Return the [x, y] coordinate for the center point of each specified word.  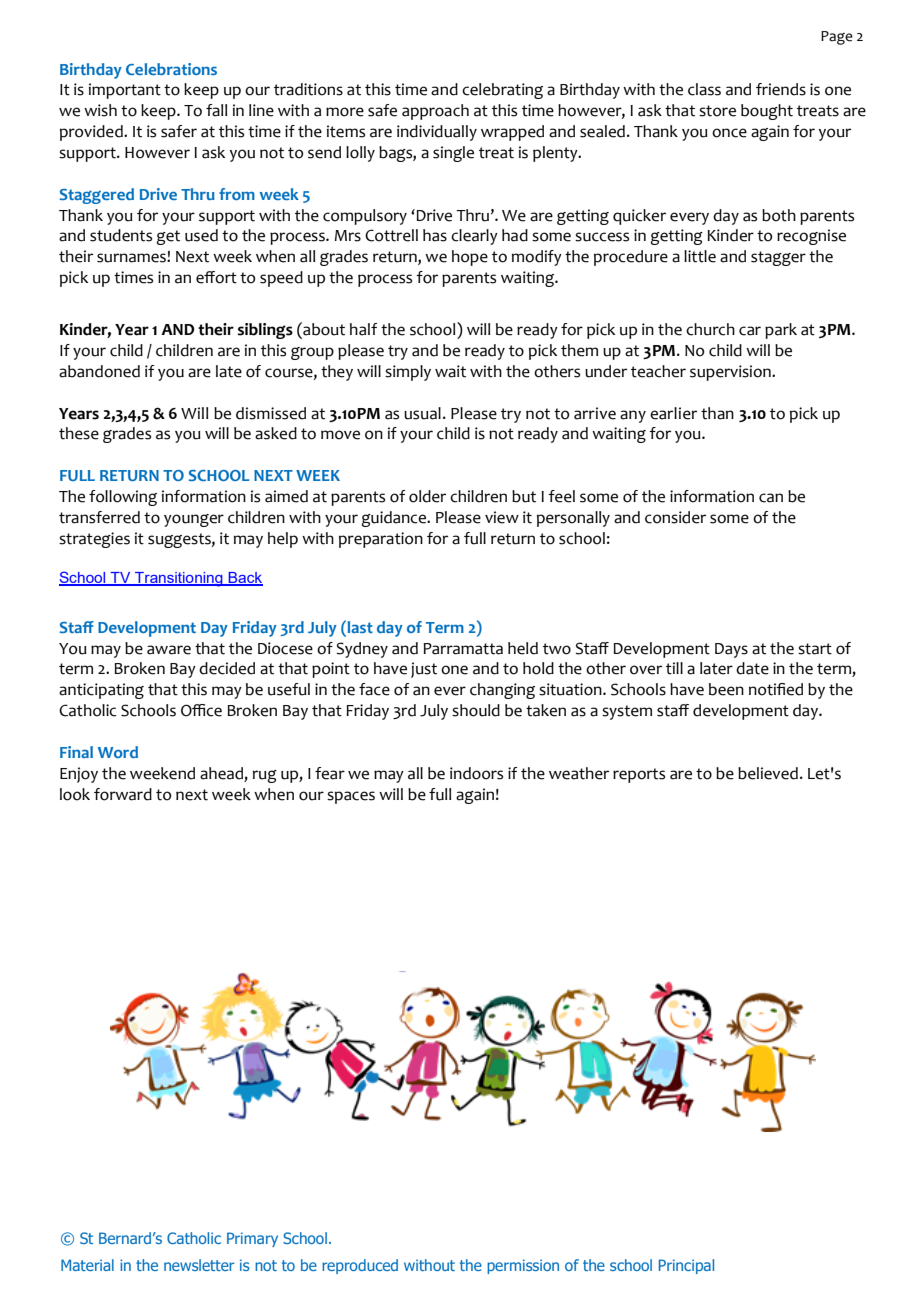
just [424, 670]
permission [523, 1266]
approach [435, 112]
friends [781, 89]
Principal [686, 1266]
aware [169, 650]
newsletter [199, 1265]
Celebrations [171, 69]
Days [731, 650]
